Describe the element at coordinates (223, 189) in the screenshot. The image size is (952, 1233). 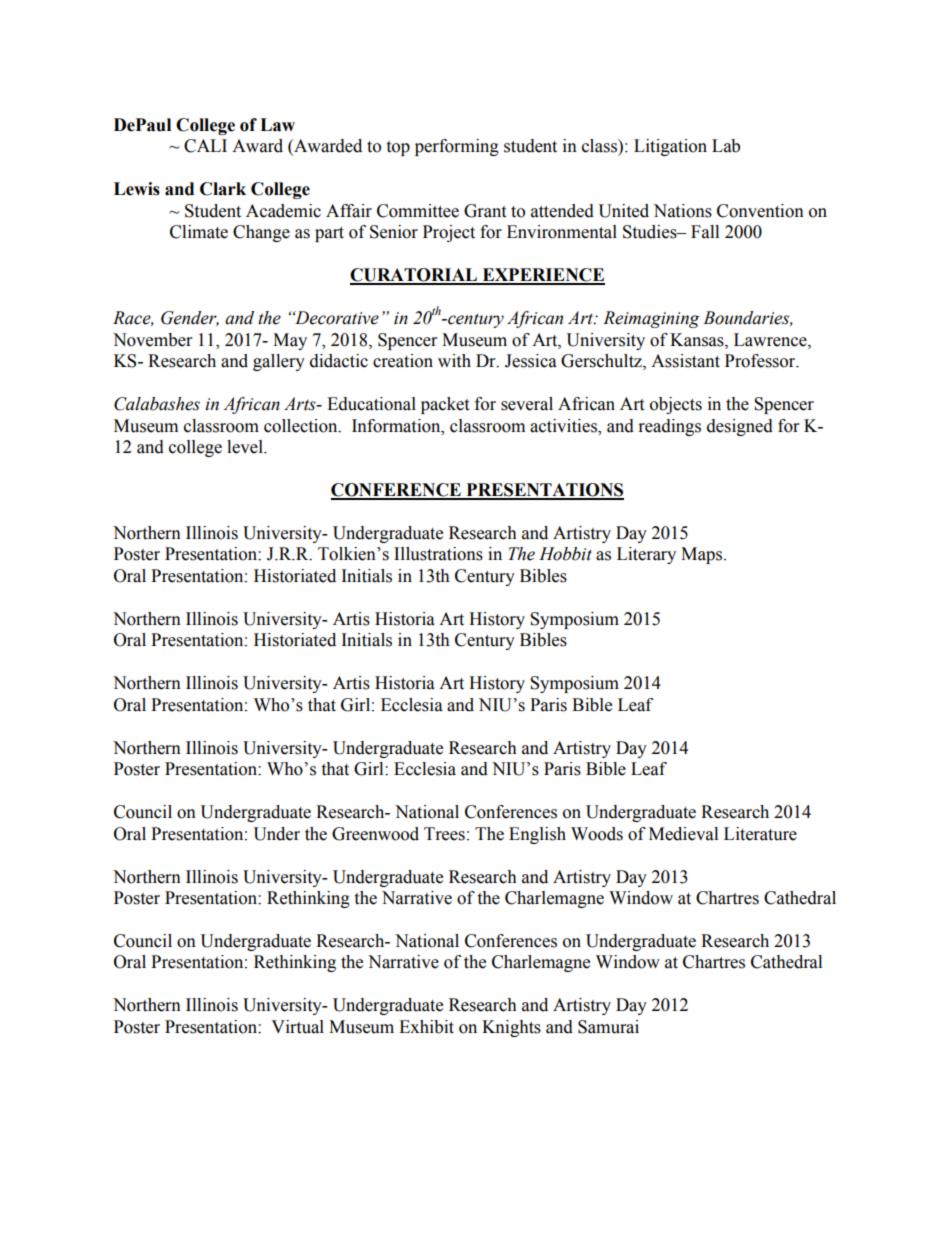
I see `Clark` at that location.
